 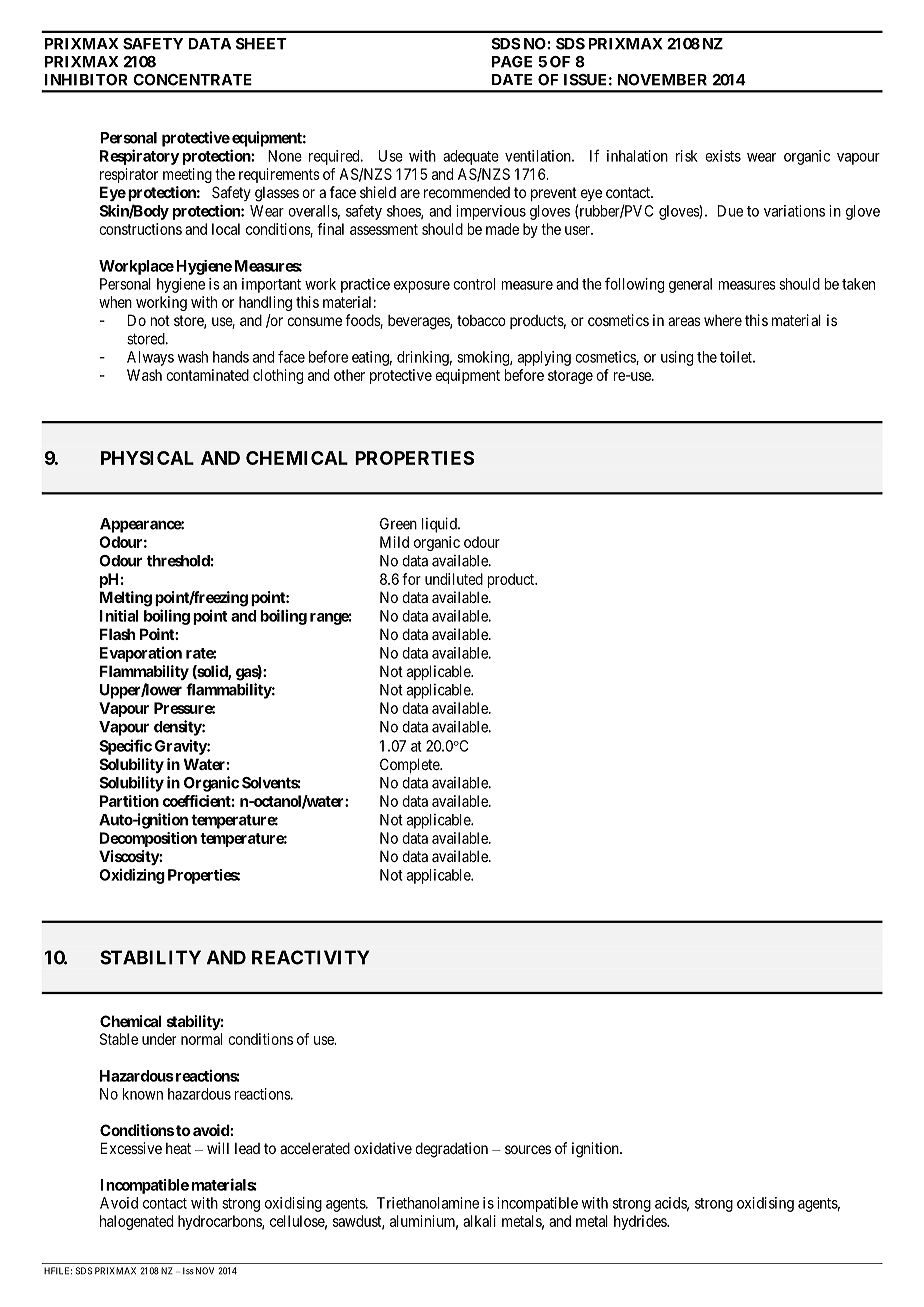 What do you see at coordinates (454, 579) in the screenshot?
I see `undiluted` at bounding box center [454, 579].
